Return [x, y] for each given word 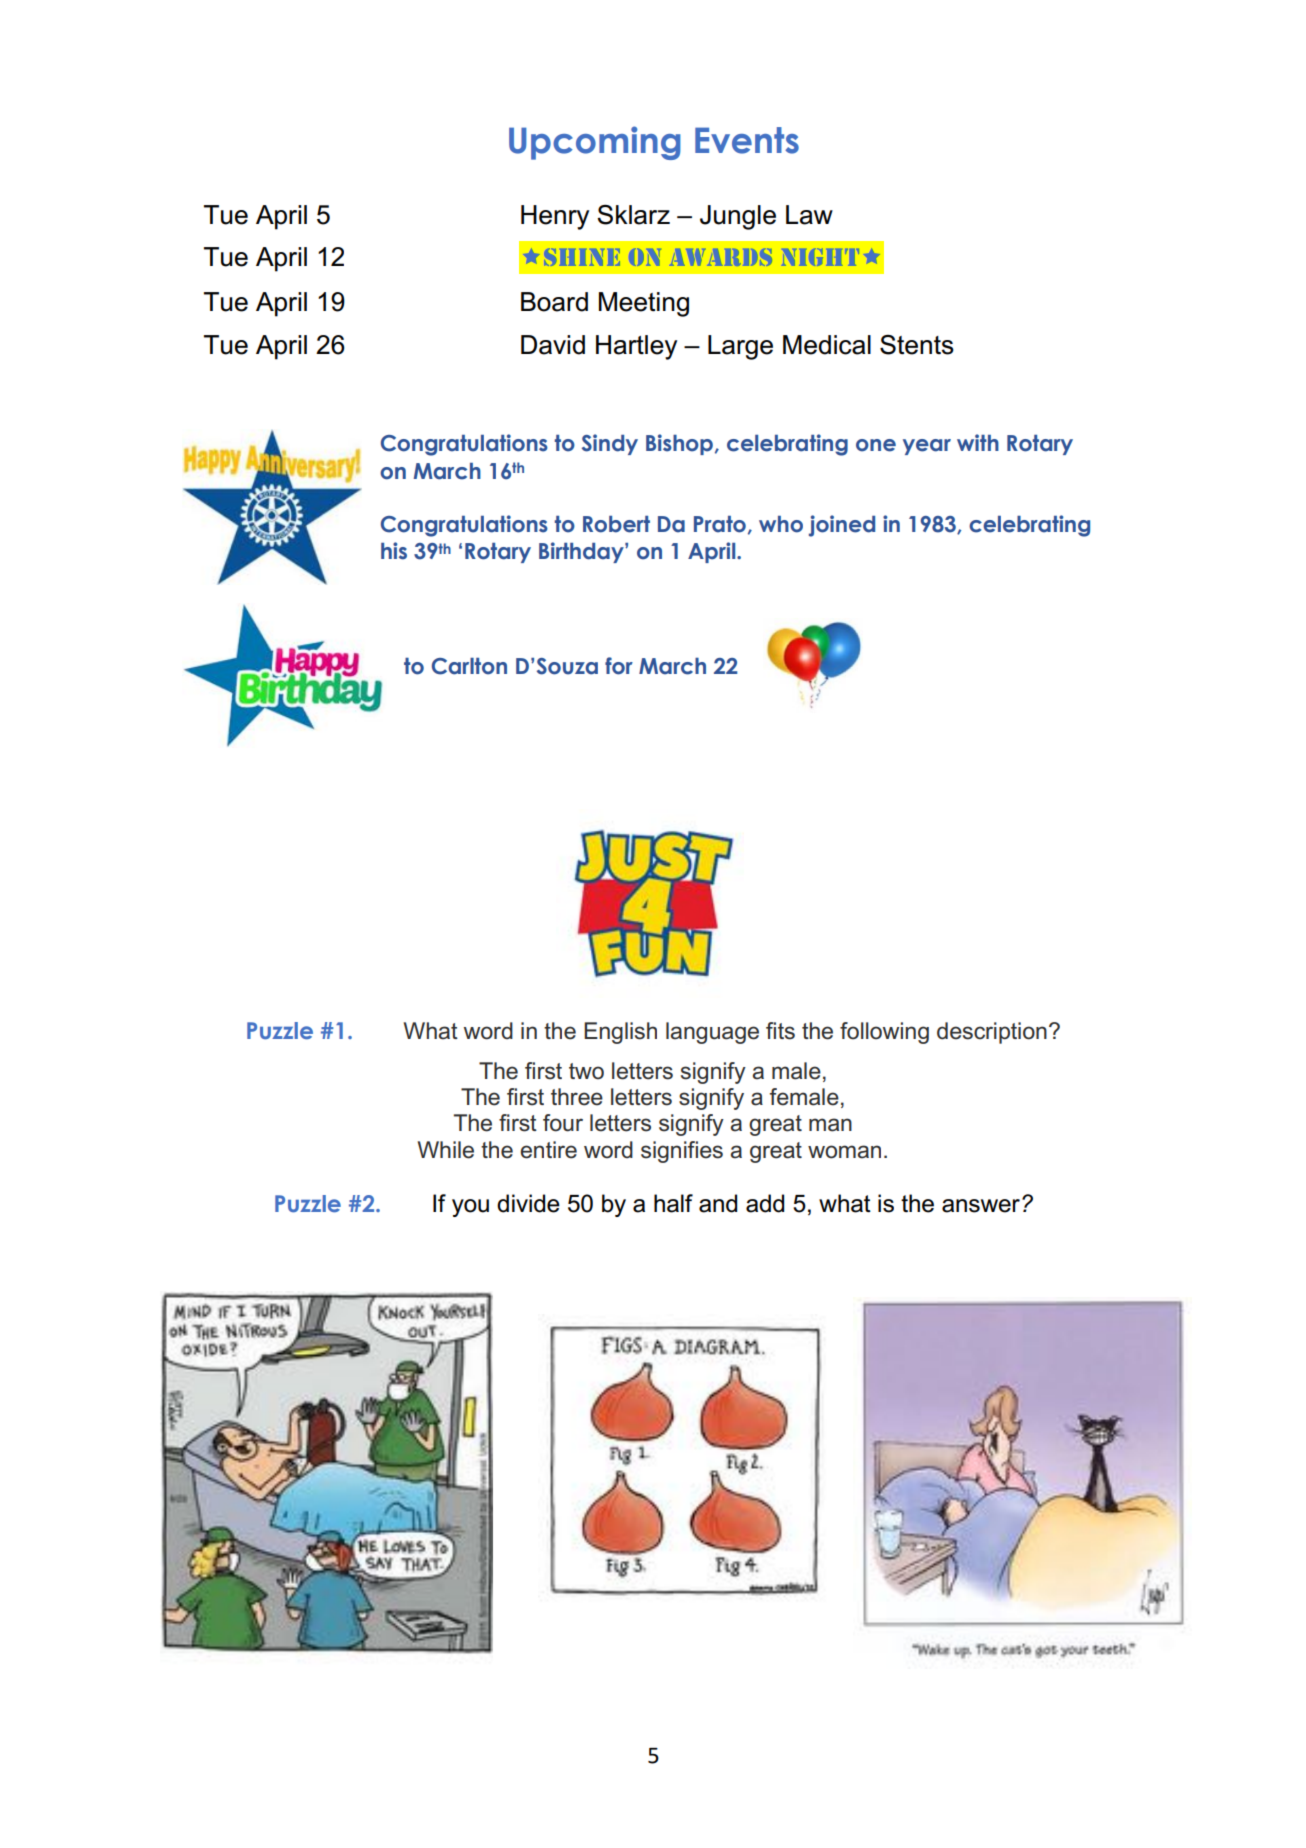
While [446, 1150]
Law [809, 215]
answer [981, 1206]
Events [747, 140]
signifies [682, 1152]
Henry [555, 217]
